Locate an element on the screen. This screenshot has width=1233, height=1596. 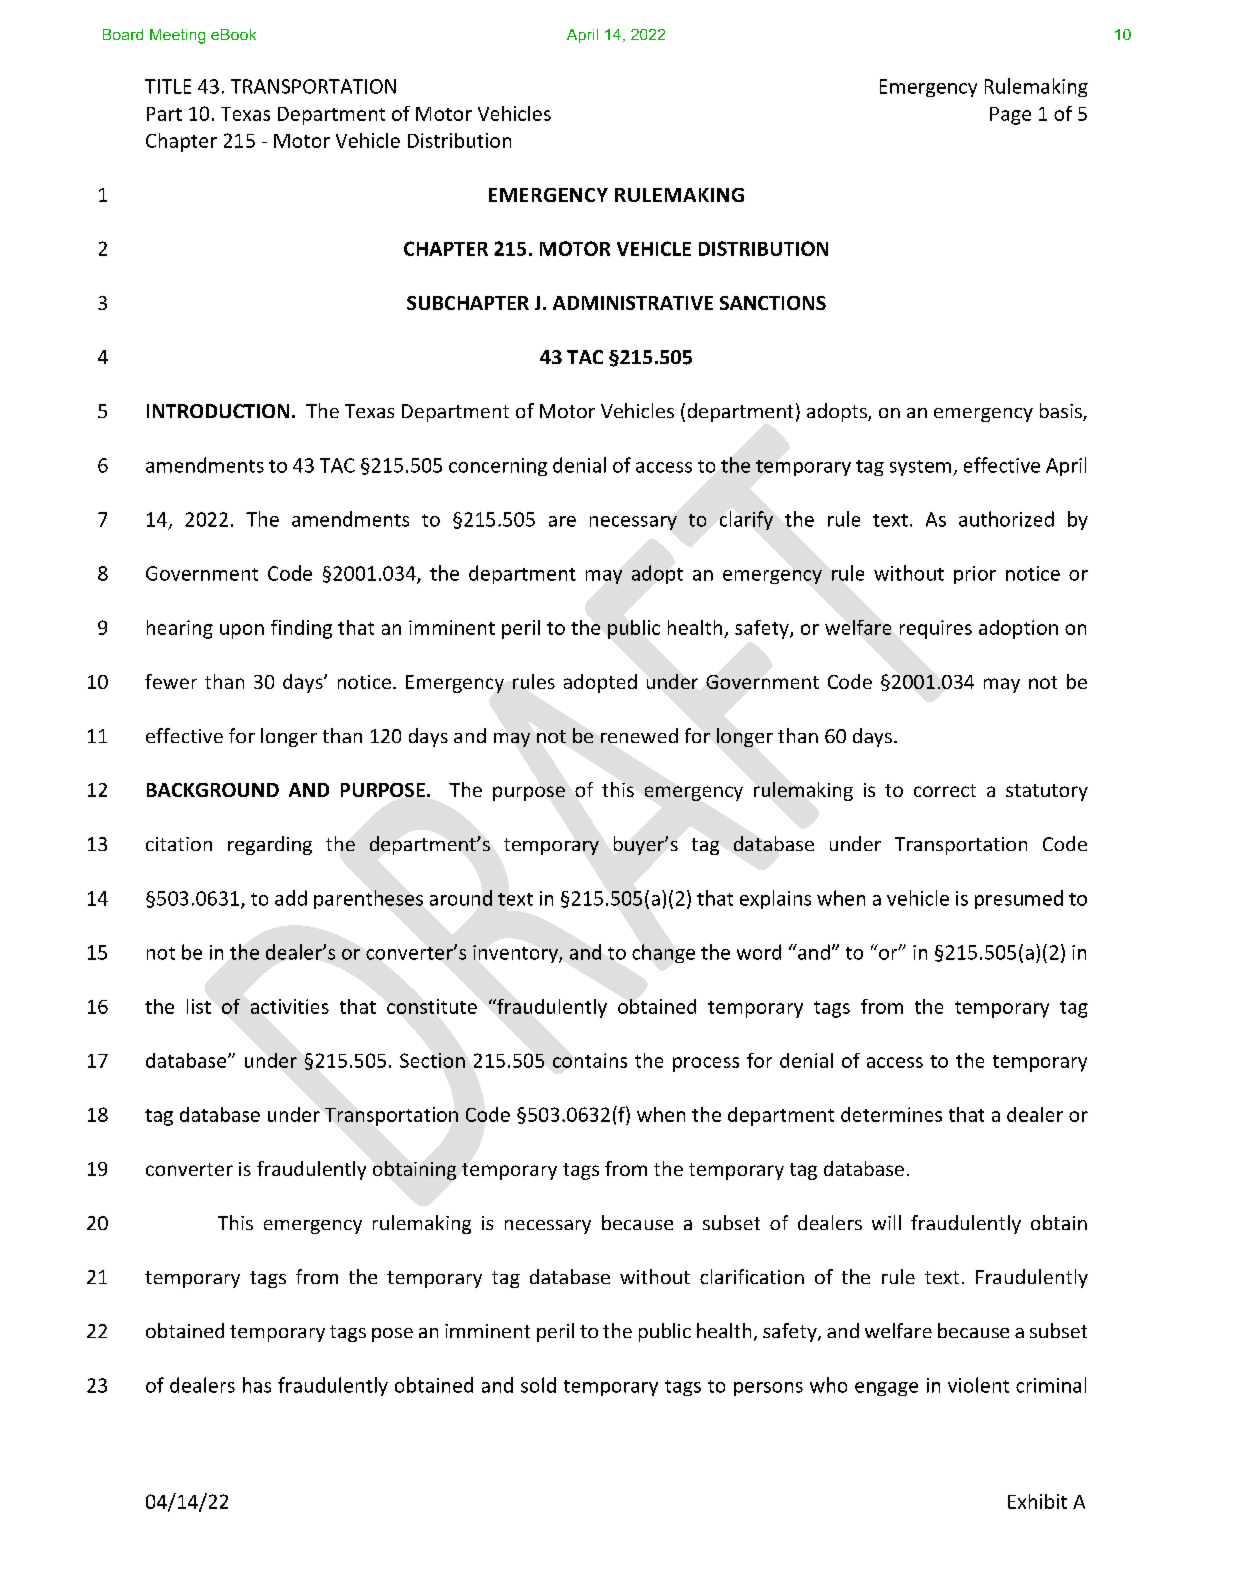
renewed is located at coordinates (639, 735).
